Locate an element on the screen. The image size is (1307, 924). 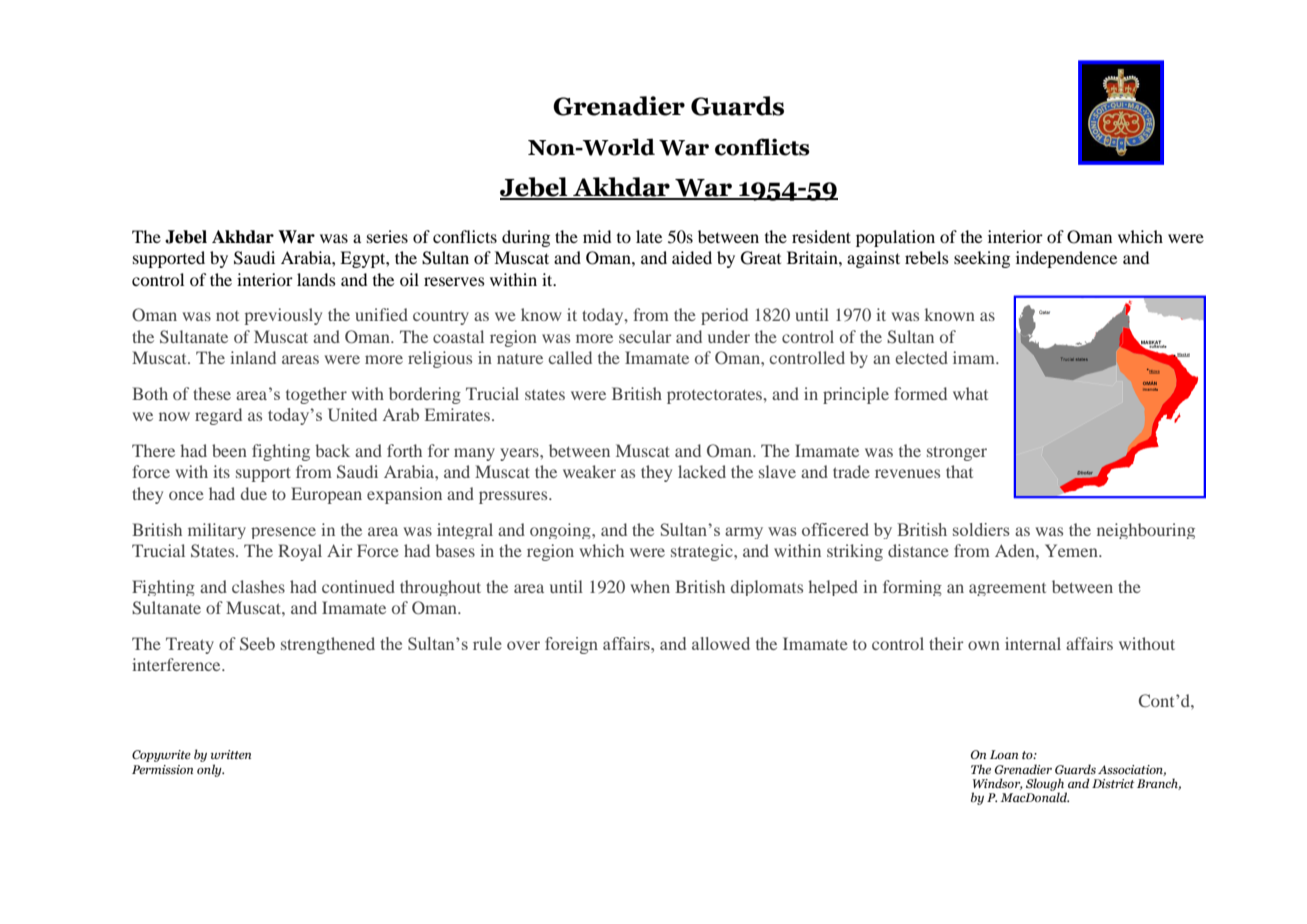
independence is located at coordinates (1066, 259).
